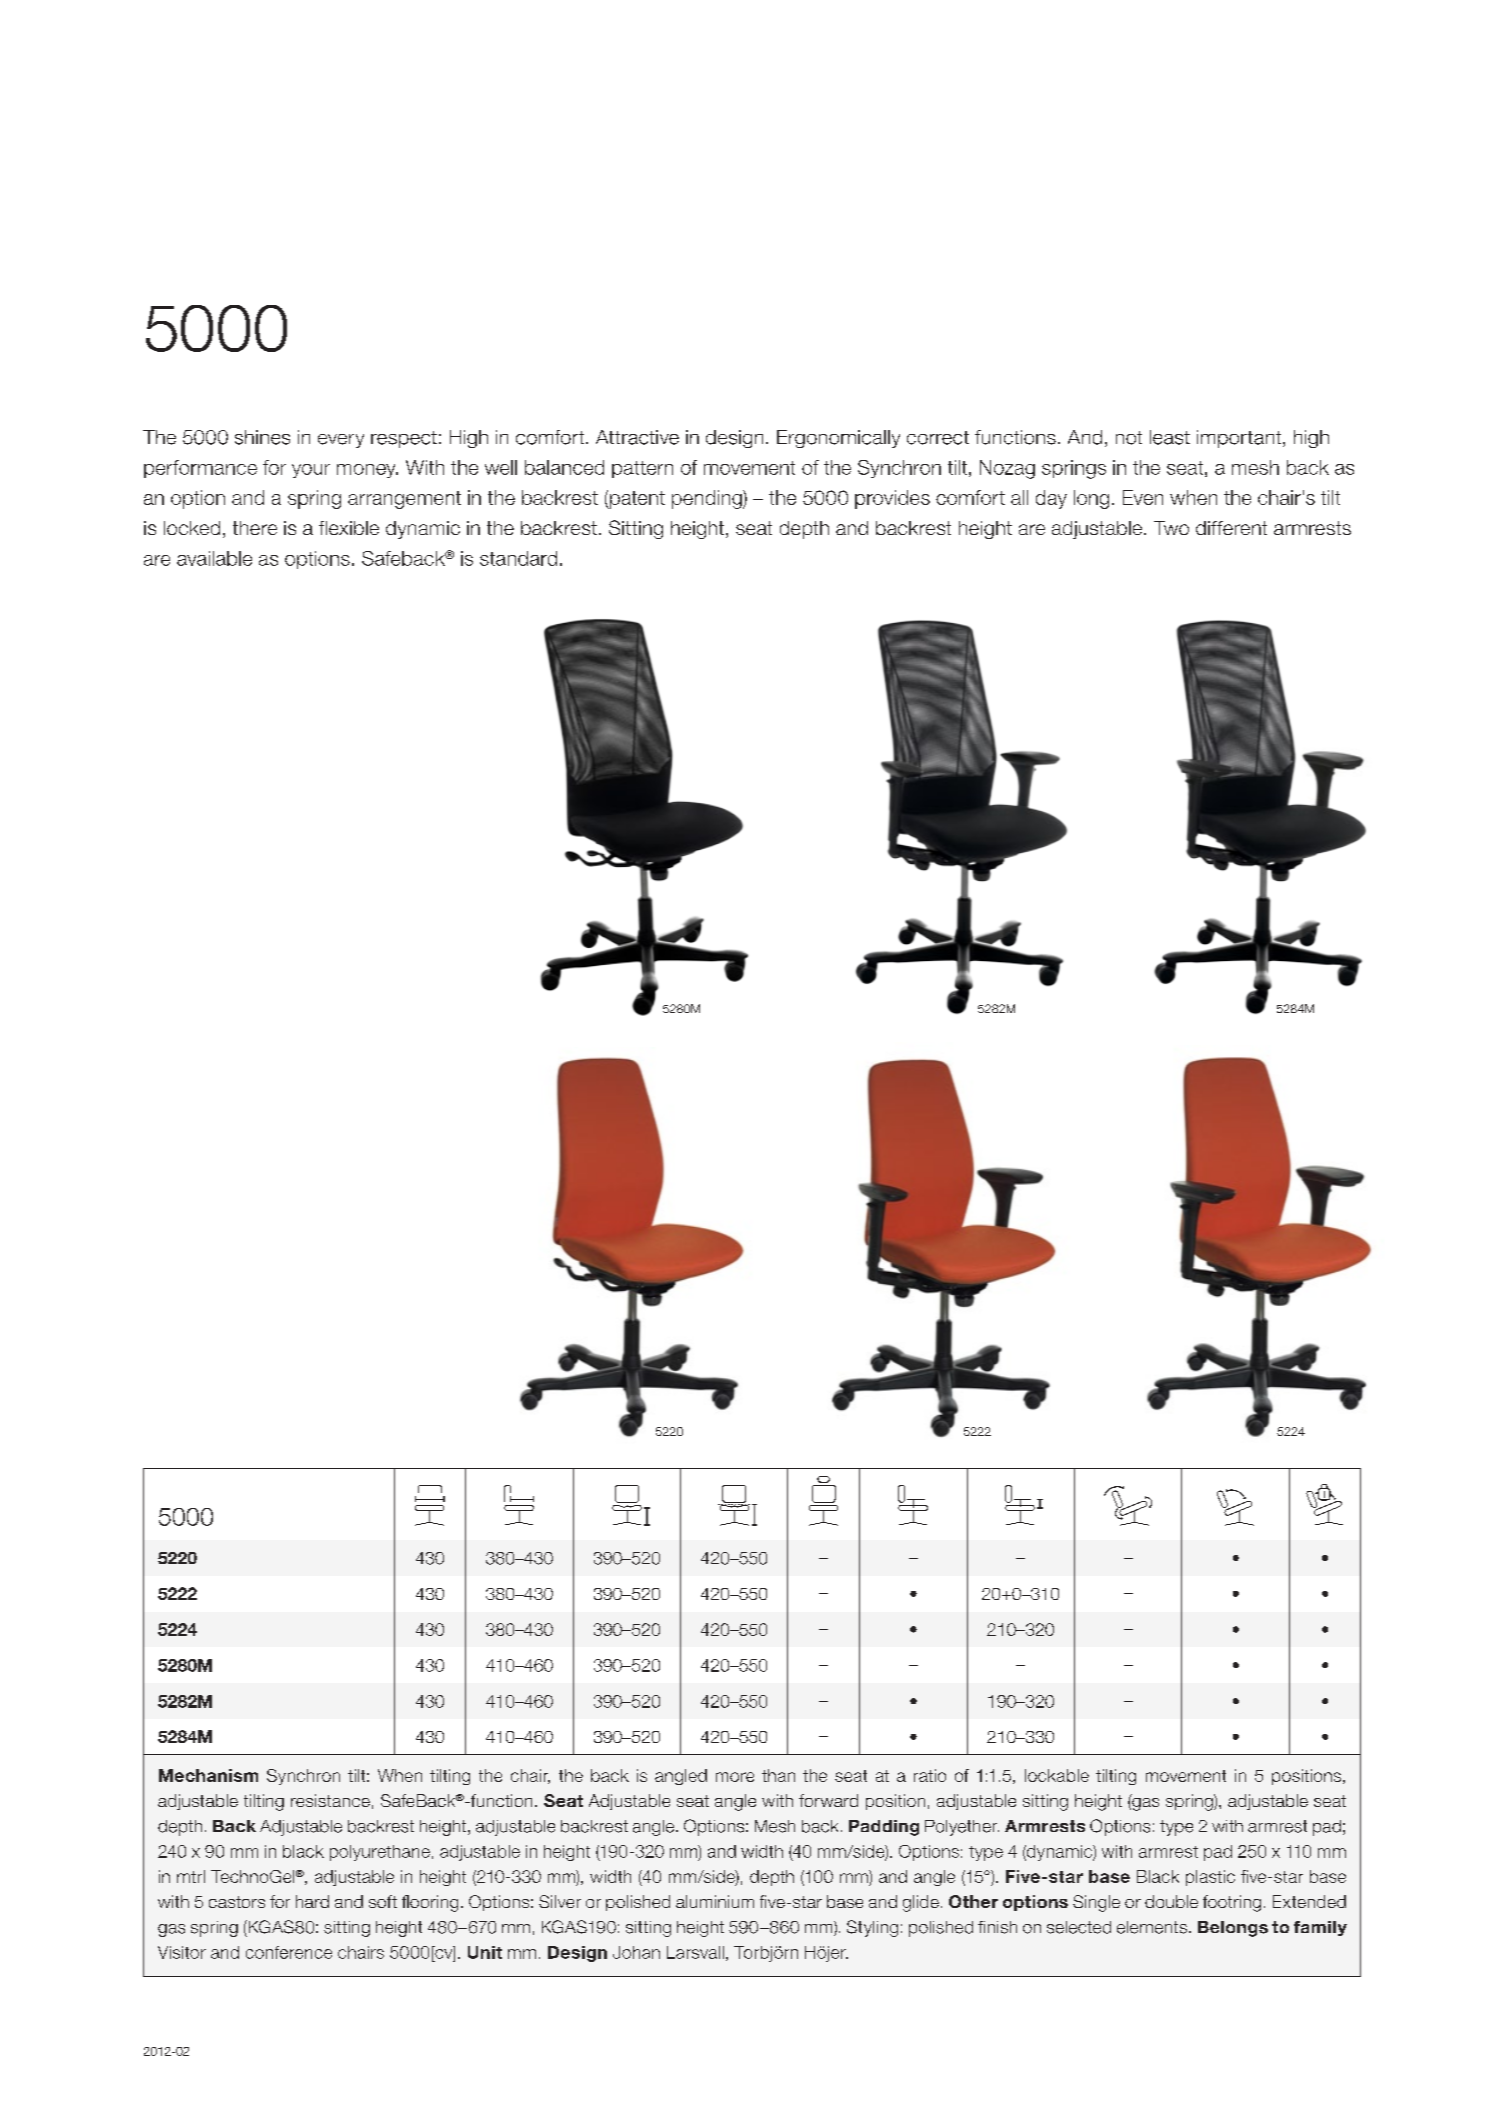 This image has width=1504, height=2127. I want to click on your, so click(311, 471).
